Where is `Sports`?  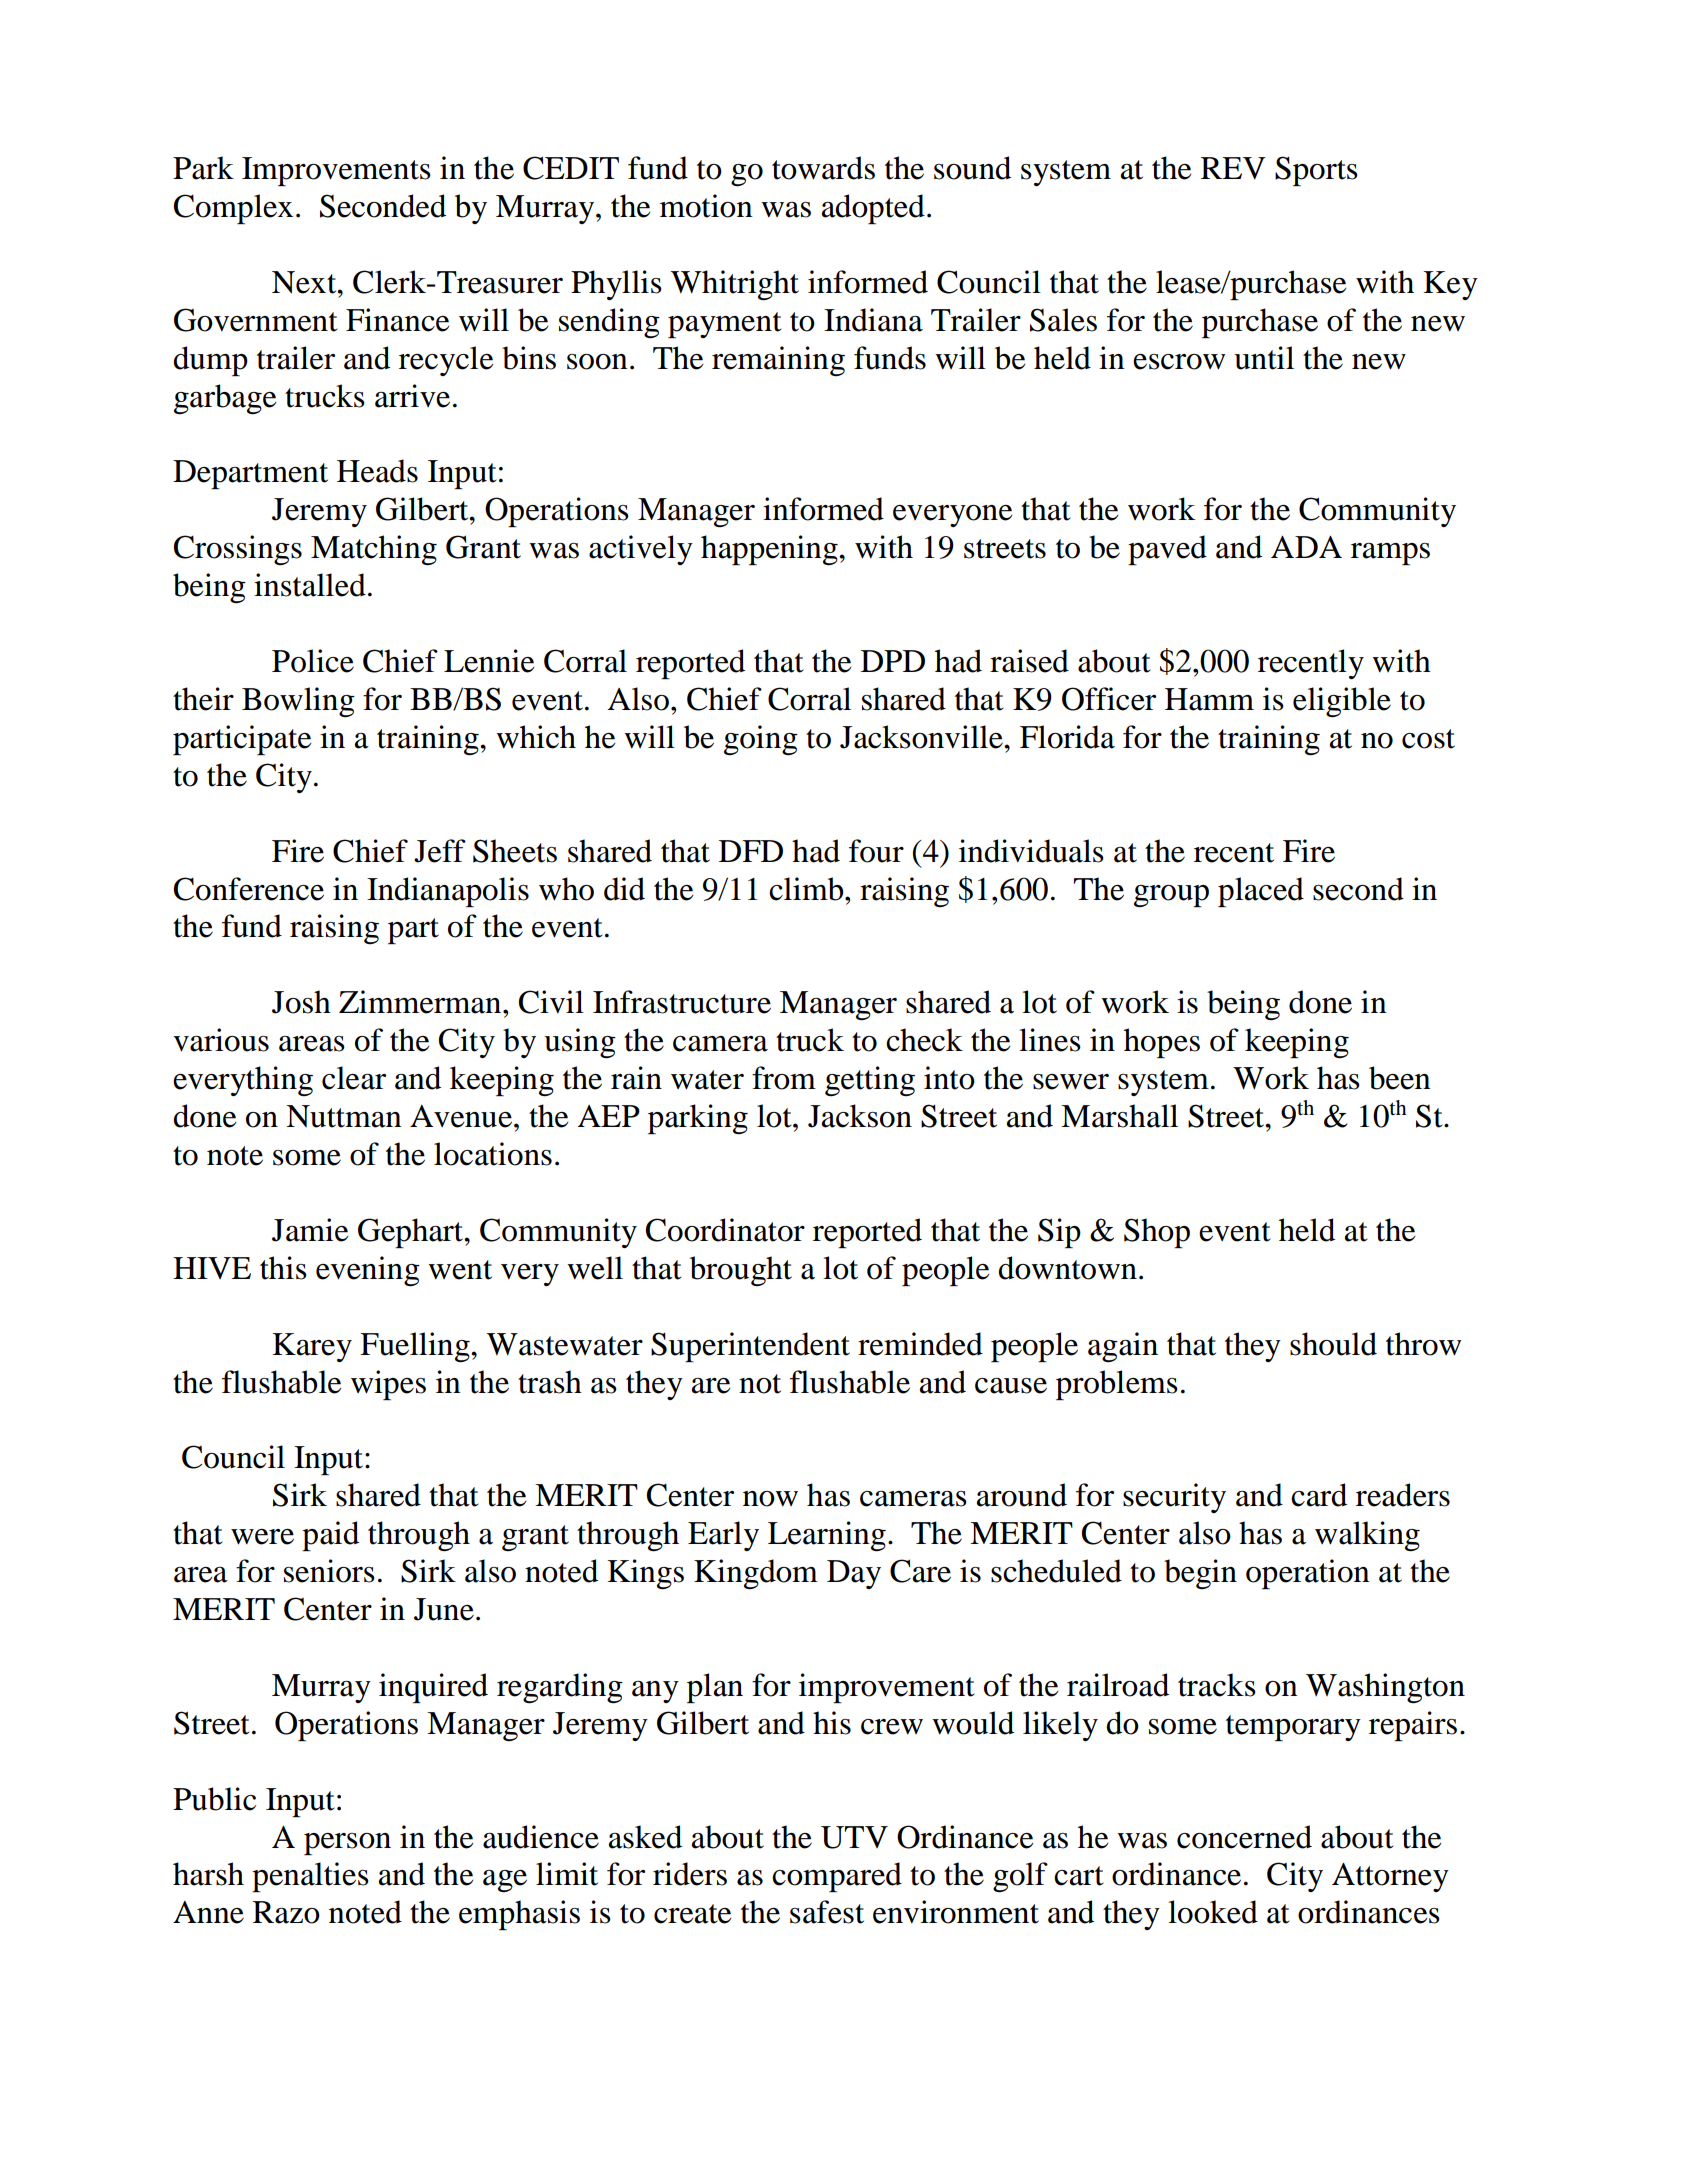 Sports is located at coordinates (1316, 171).
